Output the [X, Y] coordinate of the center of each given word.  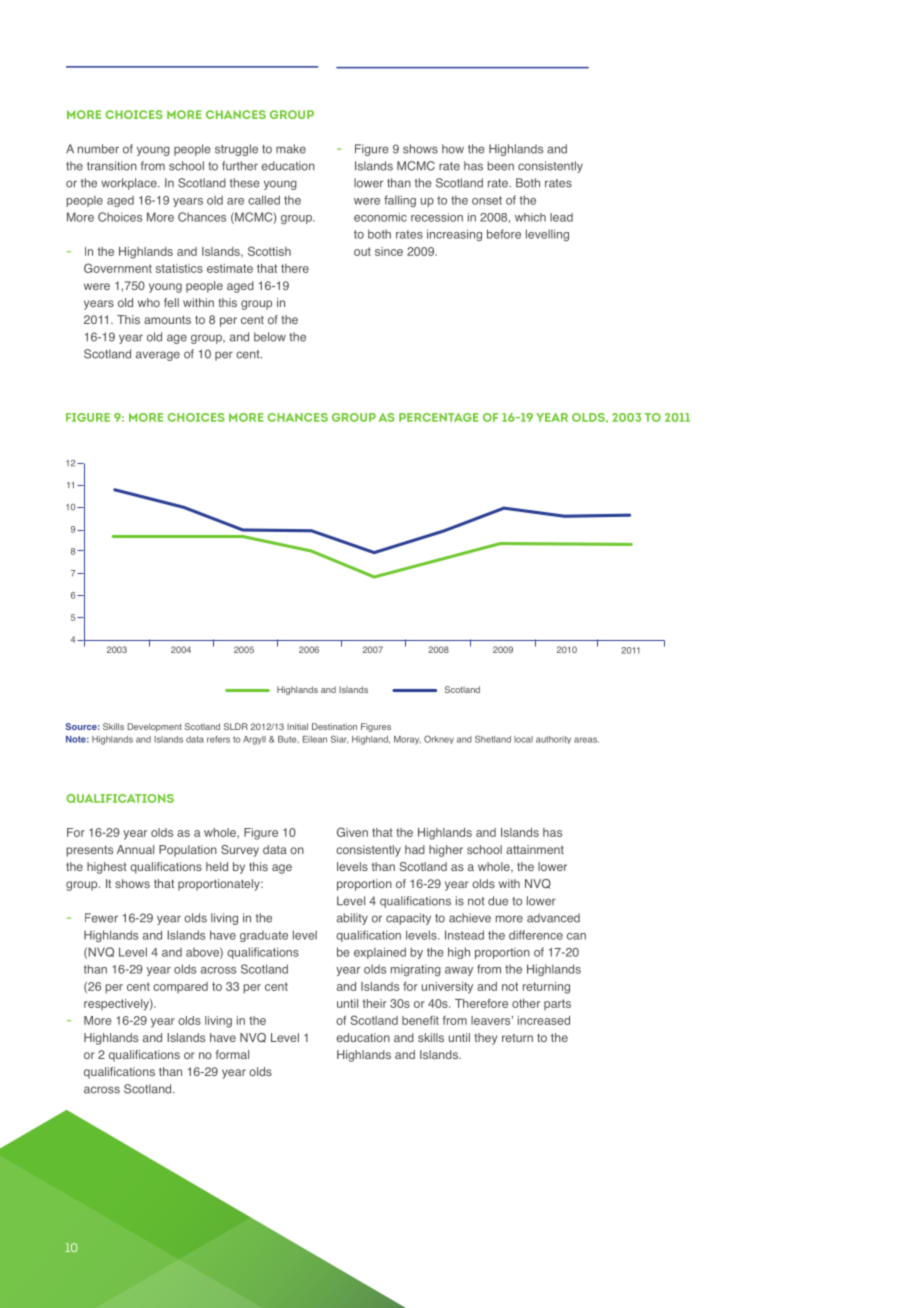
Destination [334, 726]
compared [180, 987]
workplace [130, 184]
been [500, 166]
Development [155, 727]
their [375, 1003]
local [523, 739]
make [291, 149]
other [526, 1003]
